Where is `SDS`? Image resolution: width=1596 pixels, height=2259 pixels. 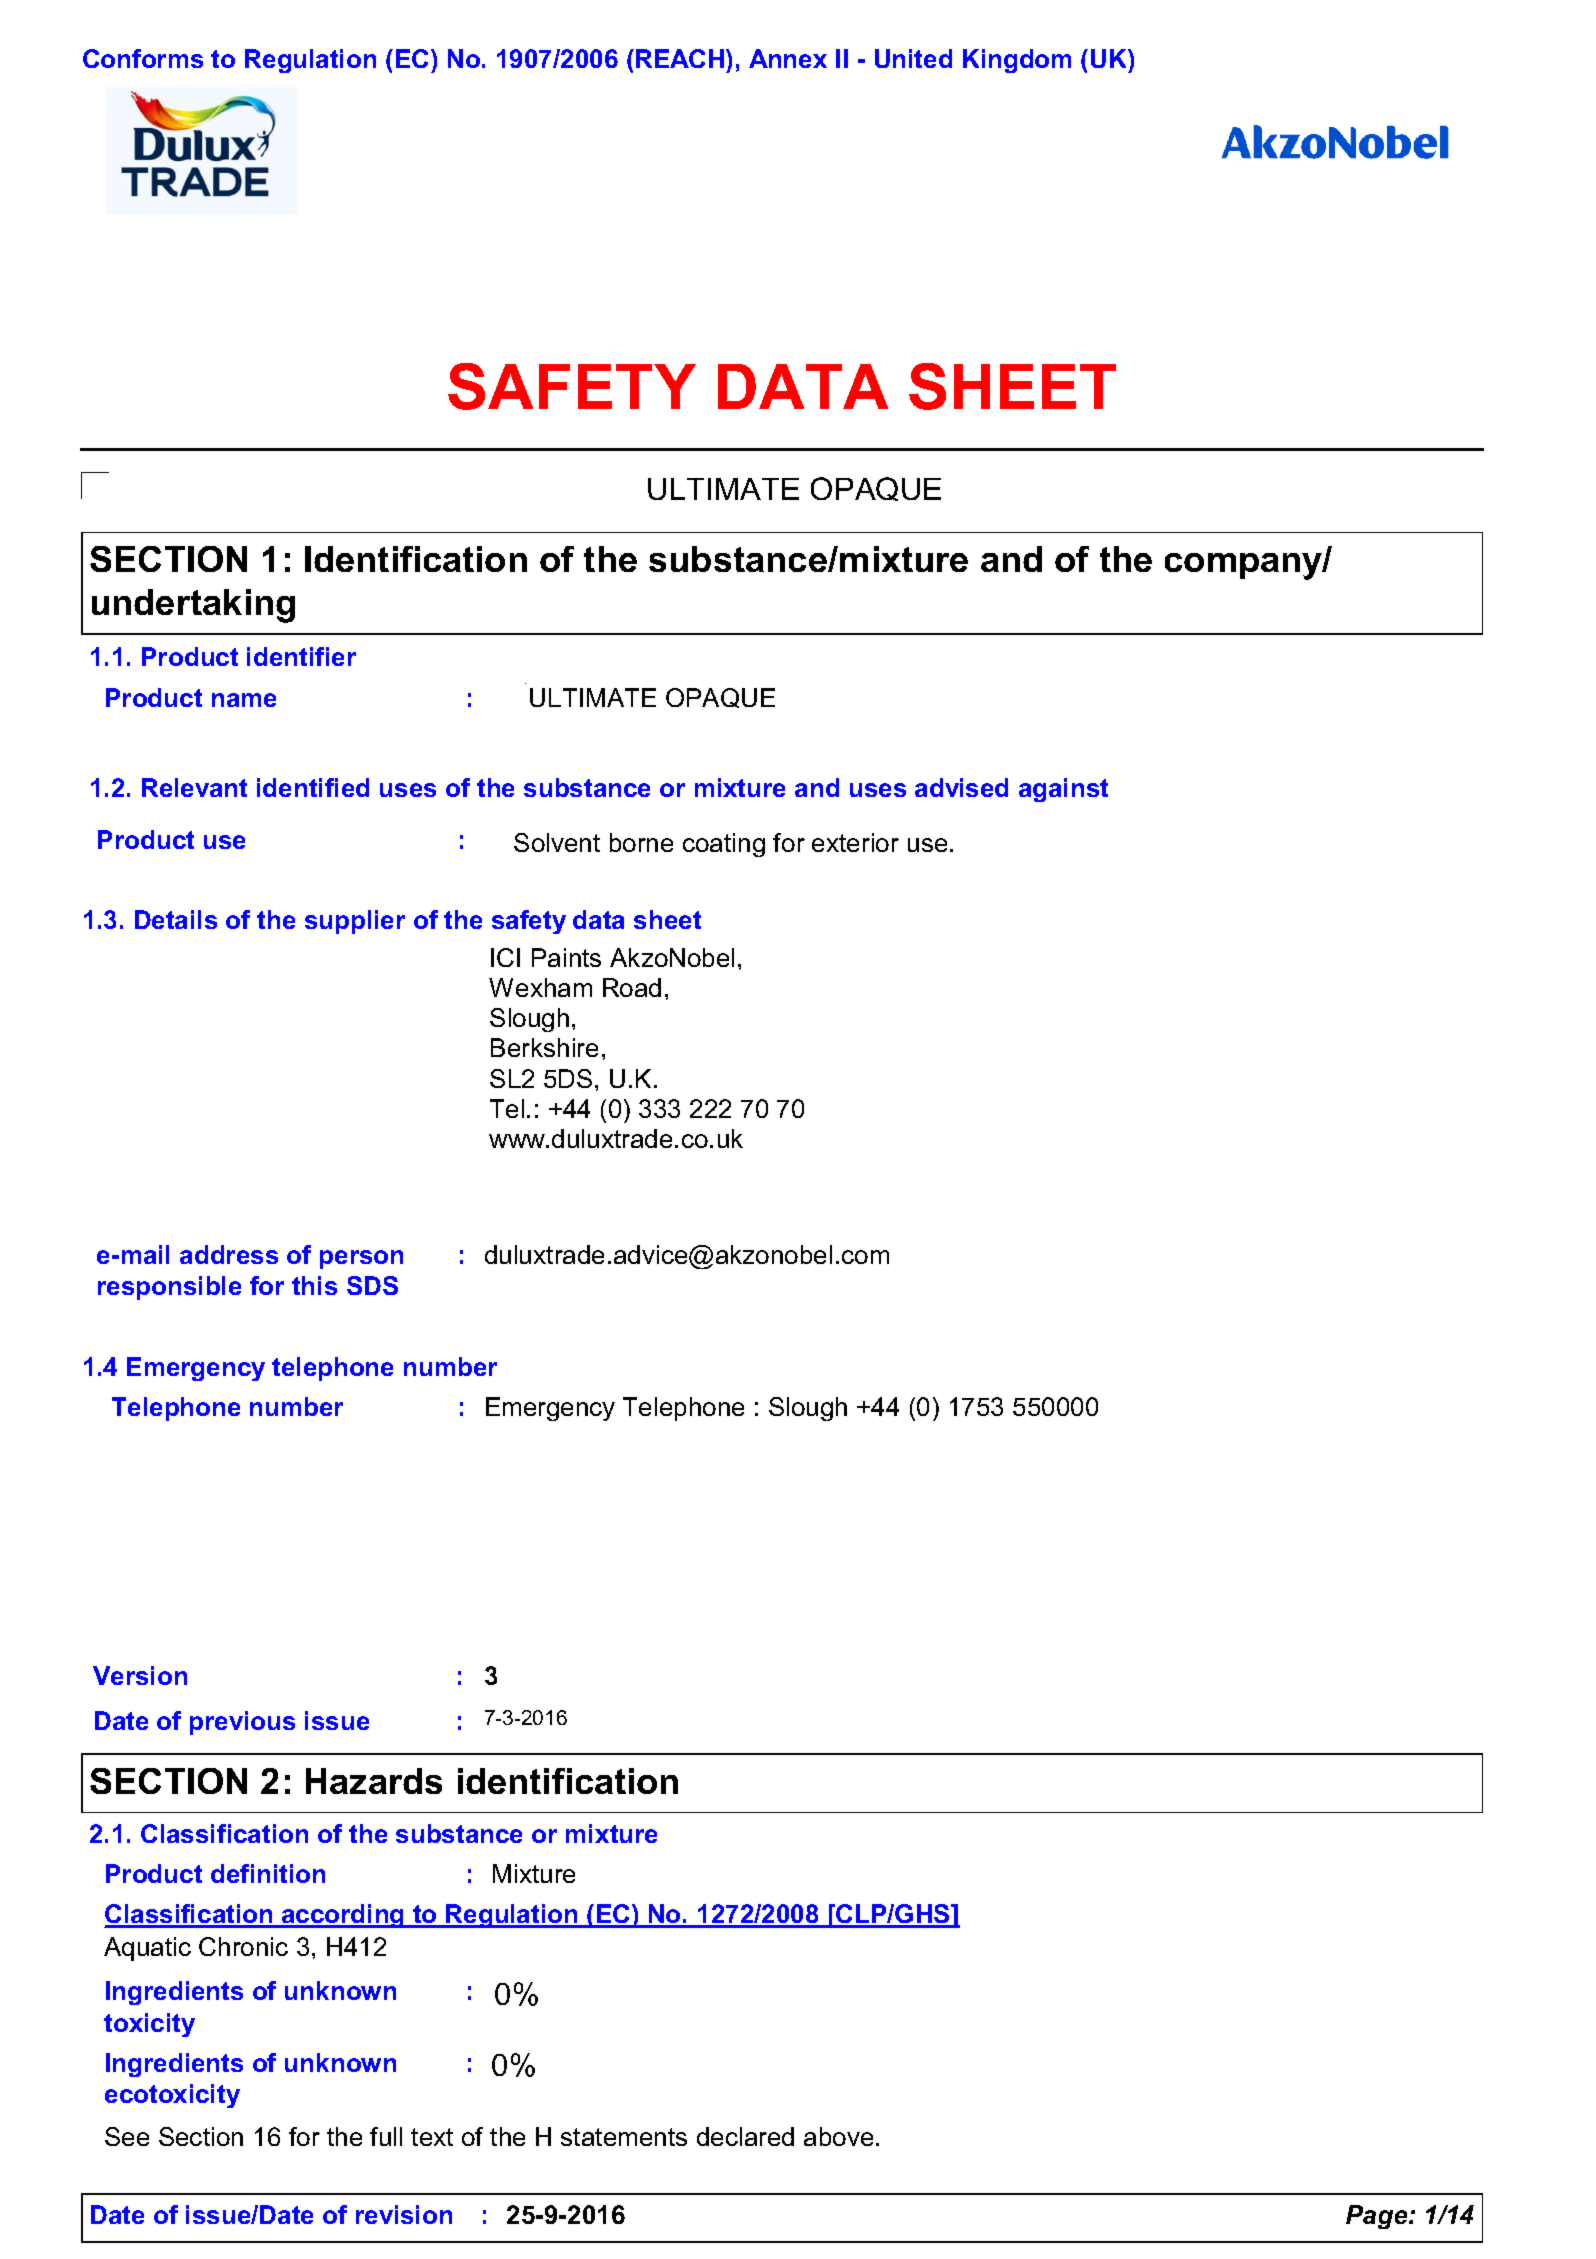
SDS is located at coordinates (372, 1285).
